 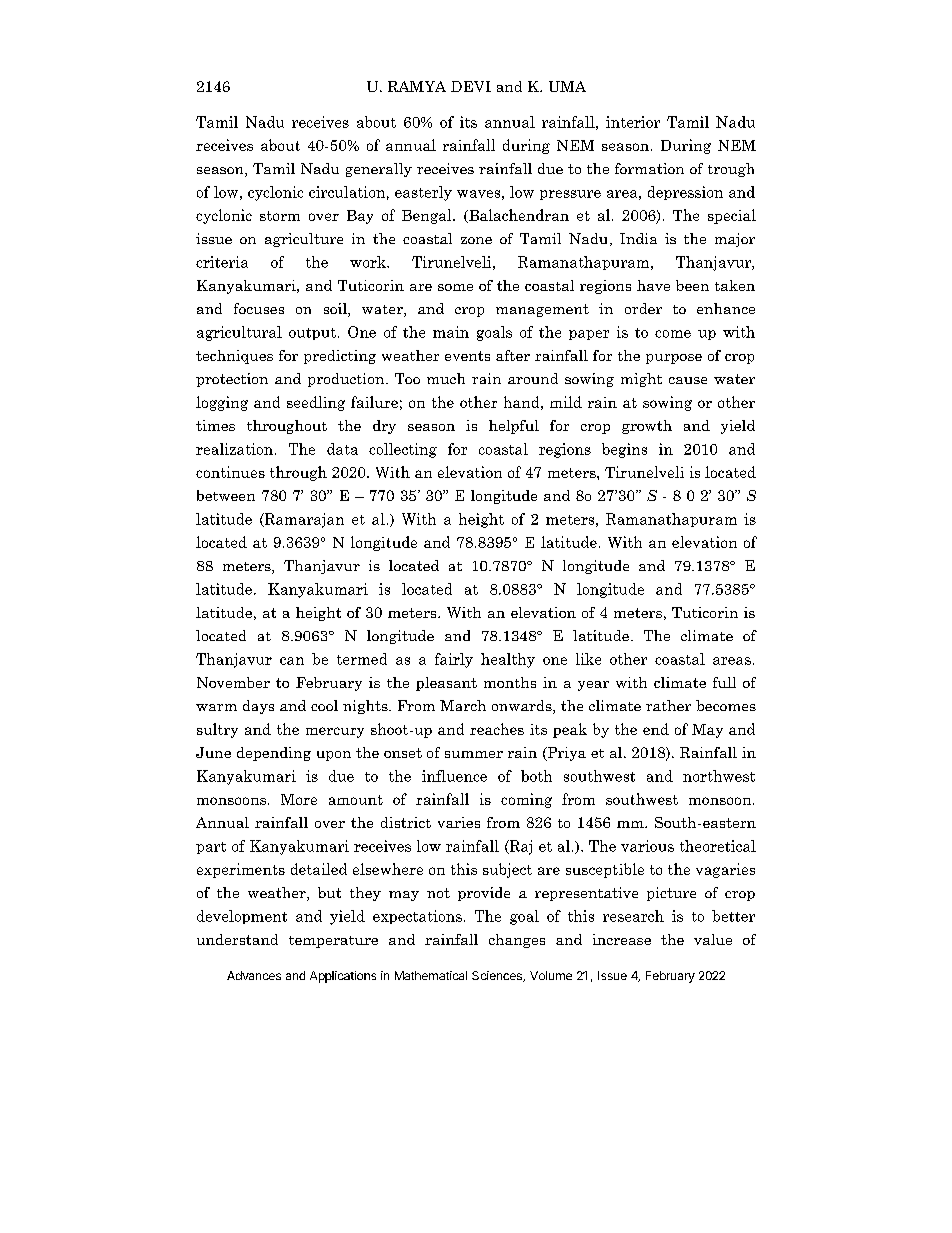 What do you see at coordinates (624, 450) in the screenshot?
I see `begins` at bounding box center [624, 450].
